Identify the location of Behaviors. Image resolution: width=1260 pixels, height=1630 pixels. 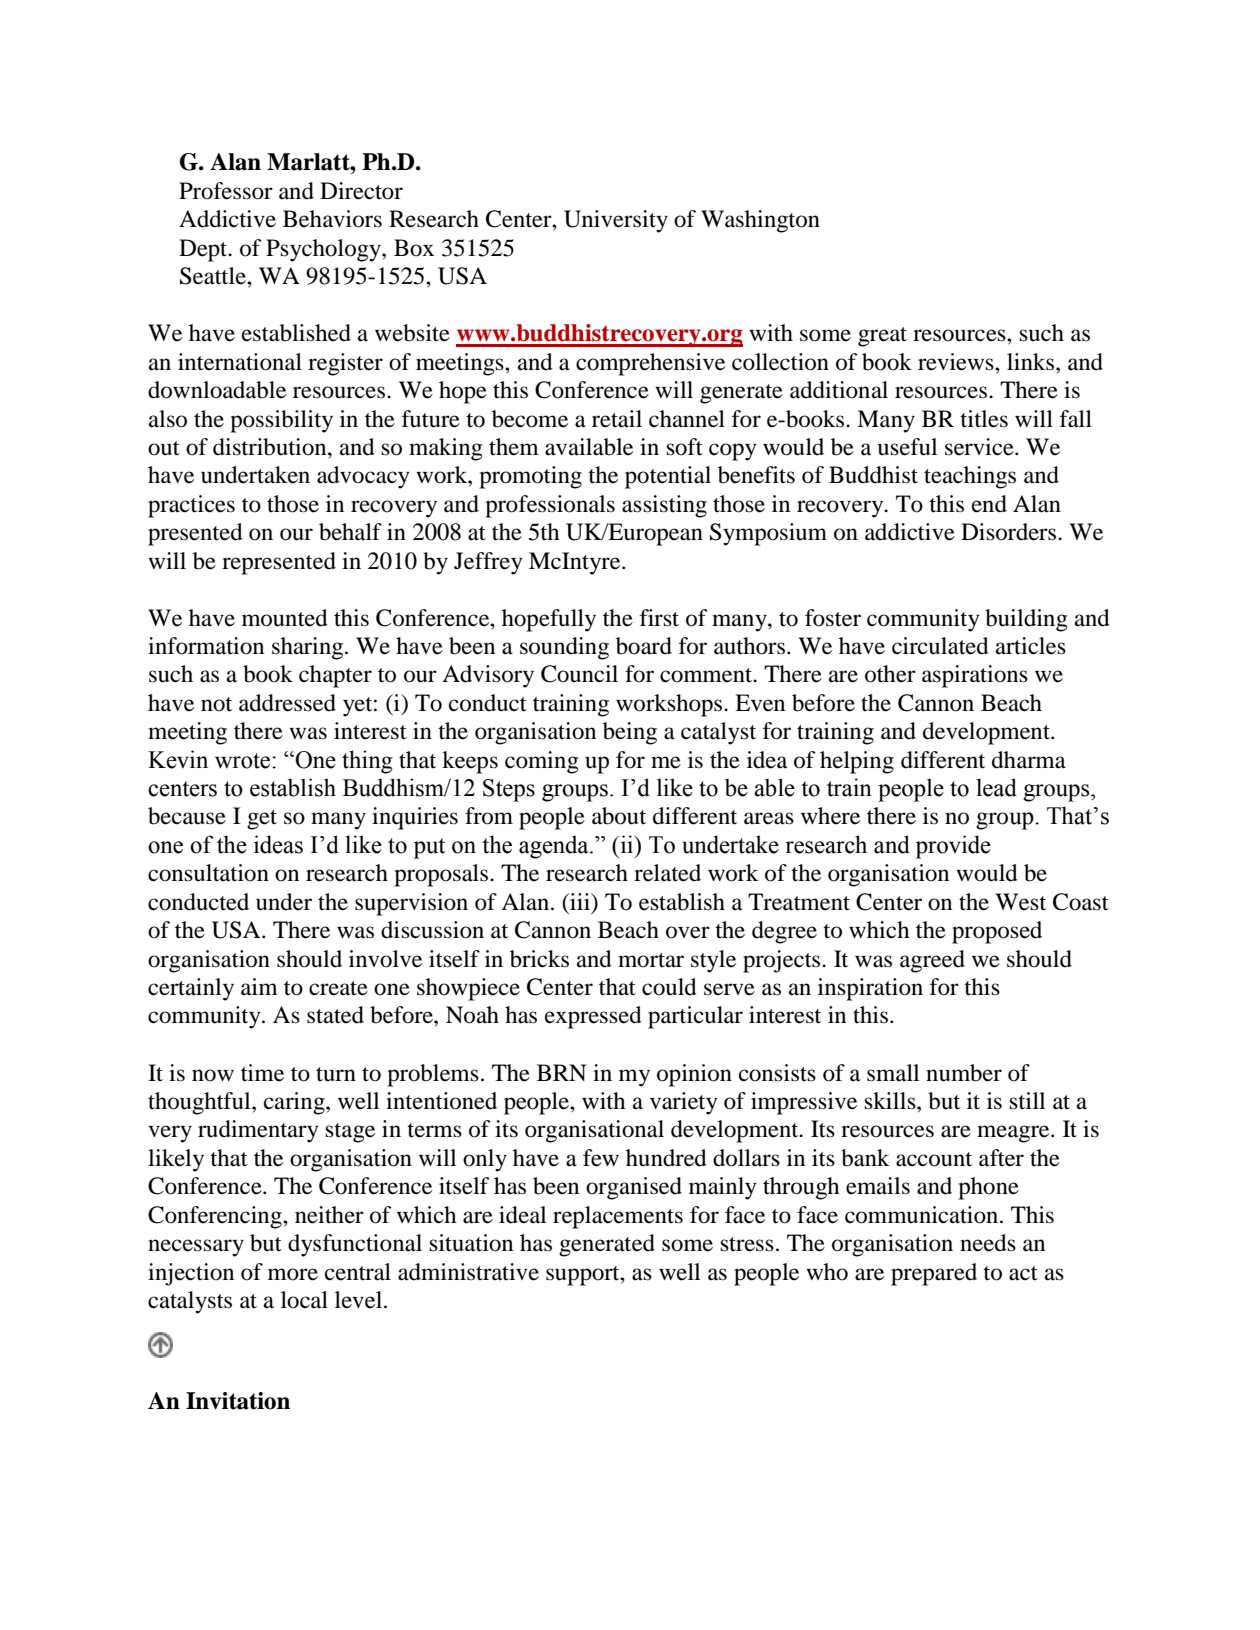
(332, 219).
